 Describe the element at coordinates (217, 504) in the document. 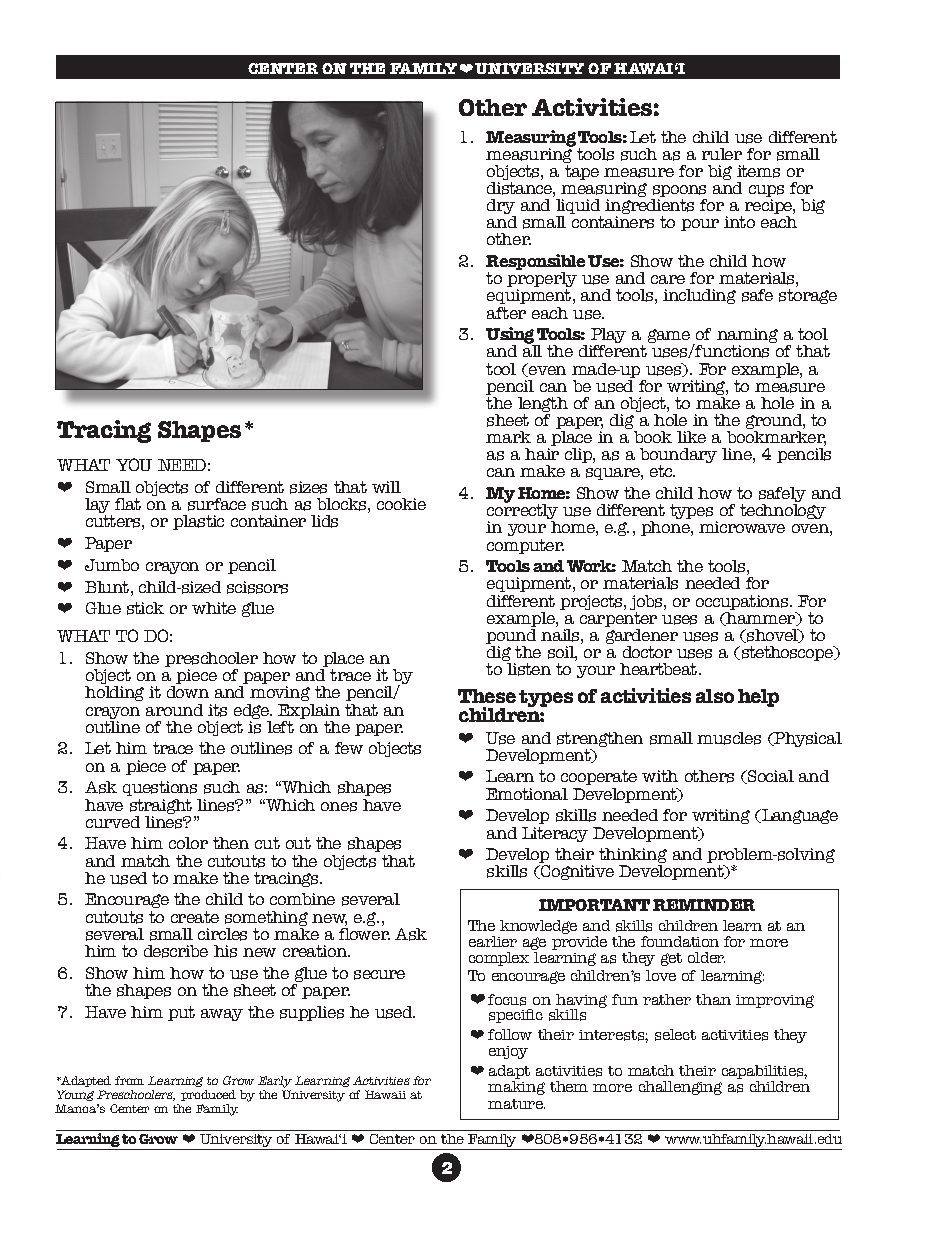

I see `surface` at that location.
